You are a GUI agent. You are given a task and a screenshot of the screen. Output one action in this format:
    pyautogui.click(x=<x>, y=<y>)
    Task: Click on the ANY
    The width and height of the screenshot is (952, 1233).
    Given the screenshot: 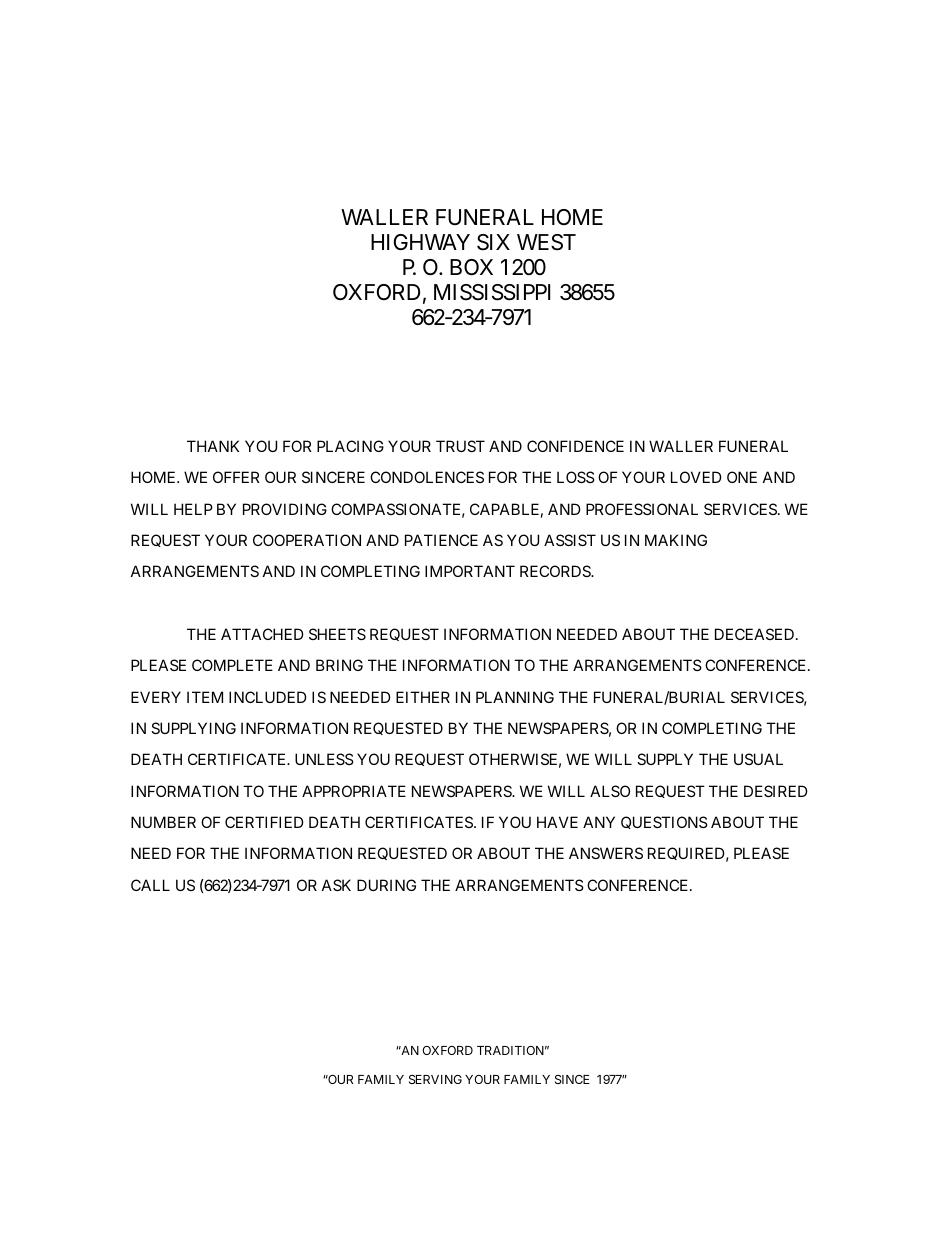 What is the action you would take?
    pyautogui.click(x=599, y=822)
